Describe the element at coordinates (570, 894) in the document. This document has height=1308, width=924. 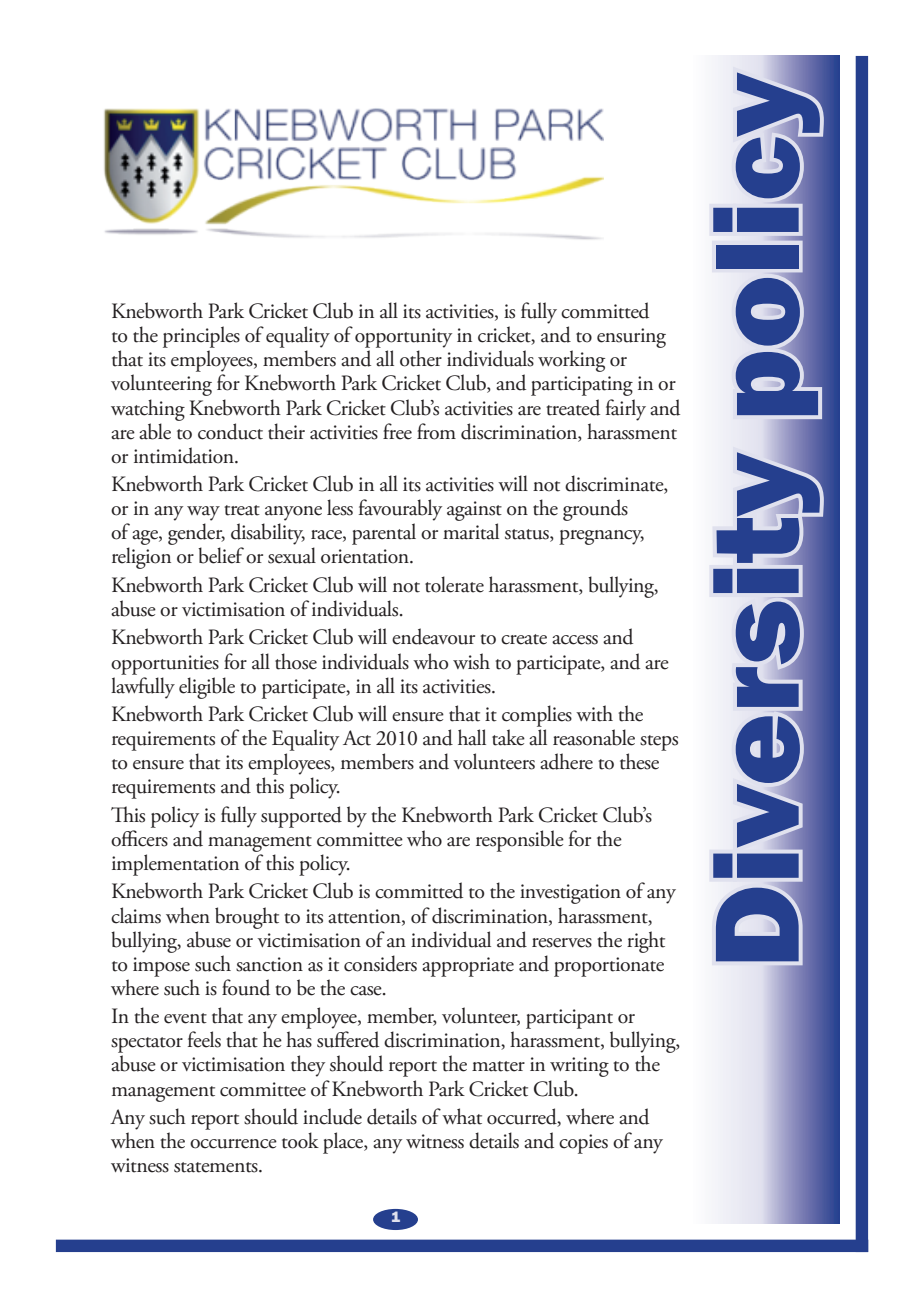
I see `investigation` at that location.
